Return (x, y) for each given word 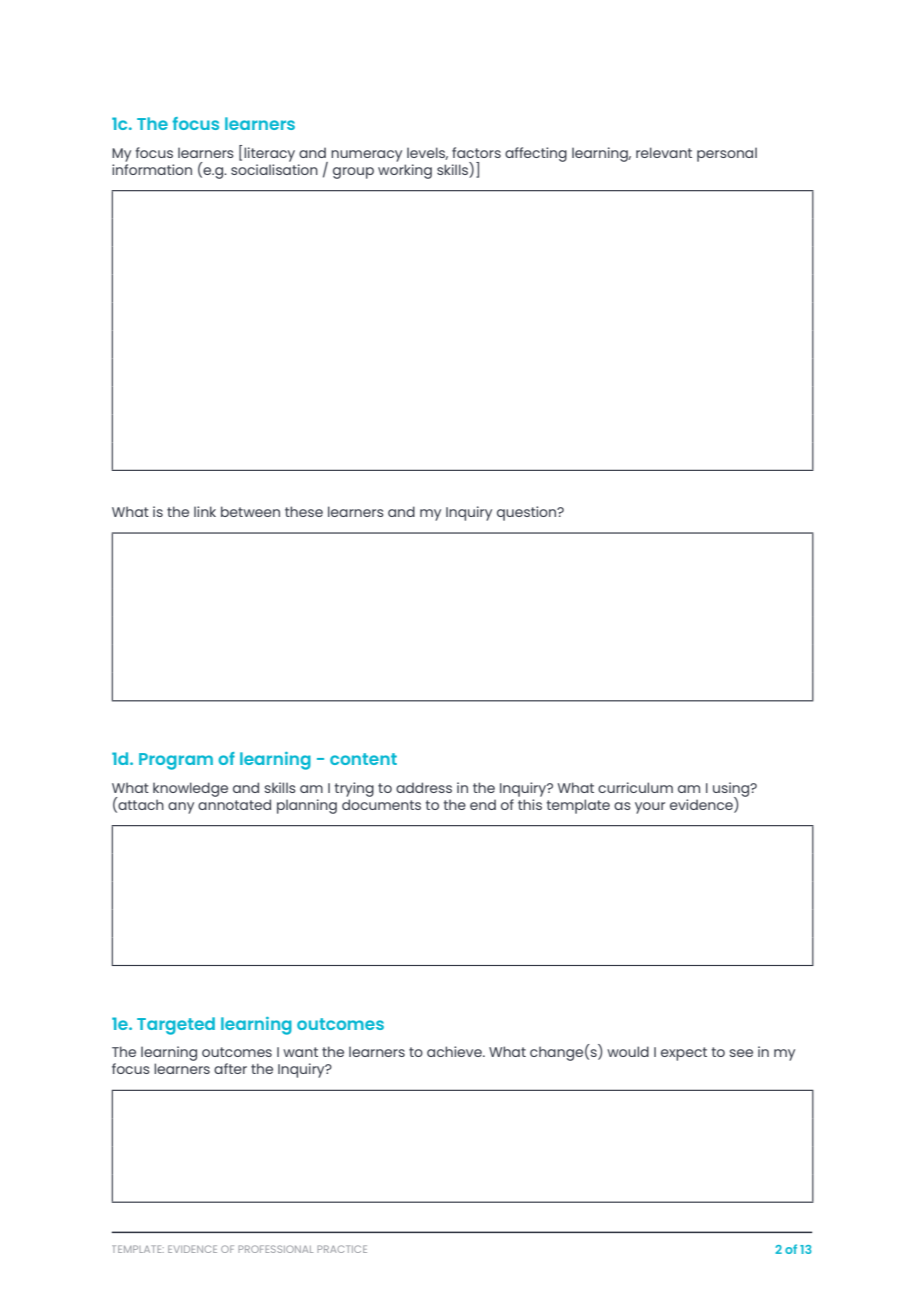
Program (176, 761)
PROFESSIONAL (275, 1249)
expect (684, 1054)
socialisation (274, 168)
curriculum (635, 787)
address (424, 787)
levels (427, 153)
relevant (664, 152)
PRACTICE (342, 1249)
